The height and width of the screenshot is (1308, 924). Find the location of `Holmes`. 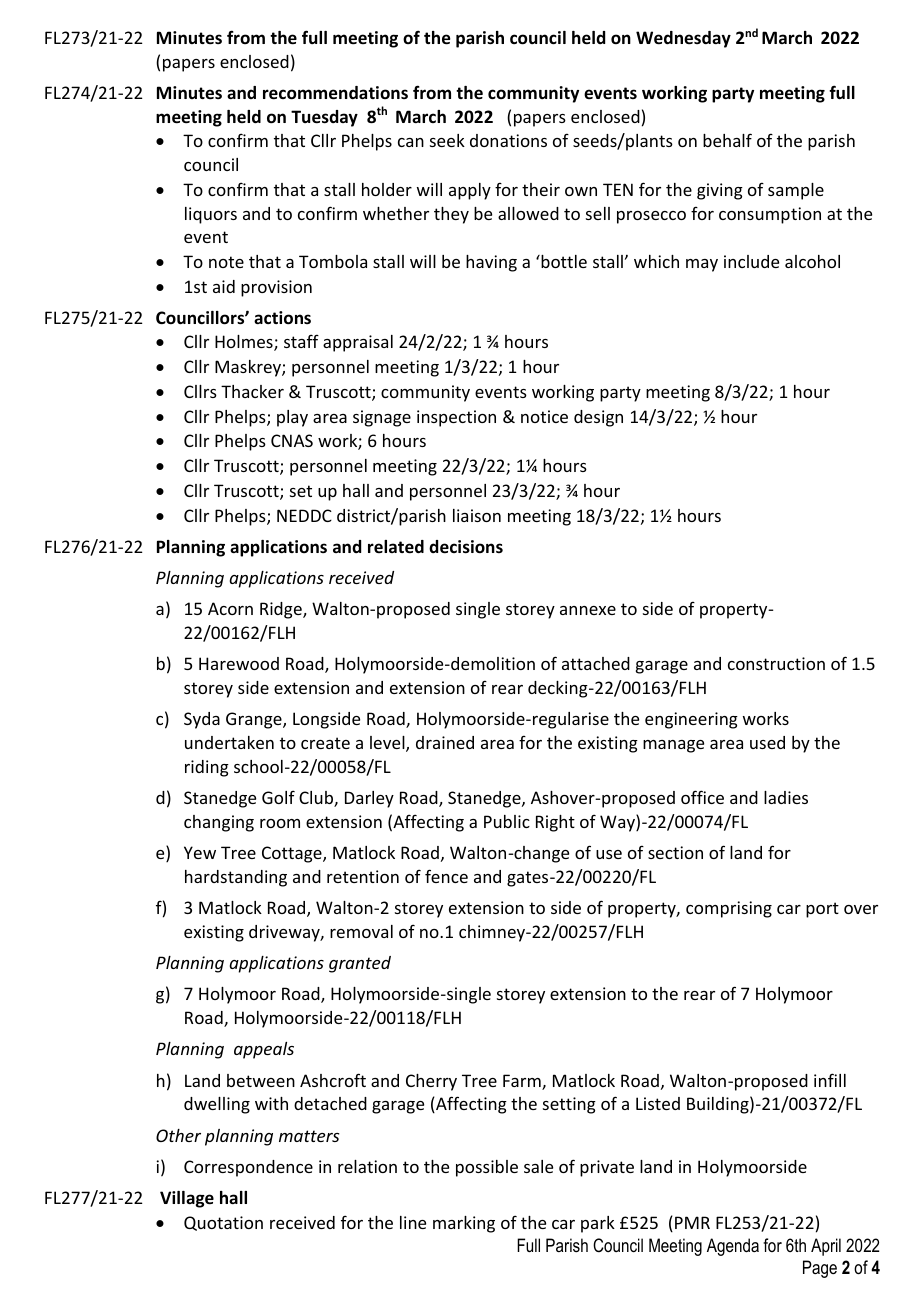

Holmes is located at coordinates (245, 343).
